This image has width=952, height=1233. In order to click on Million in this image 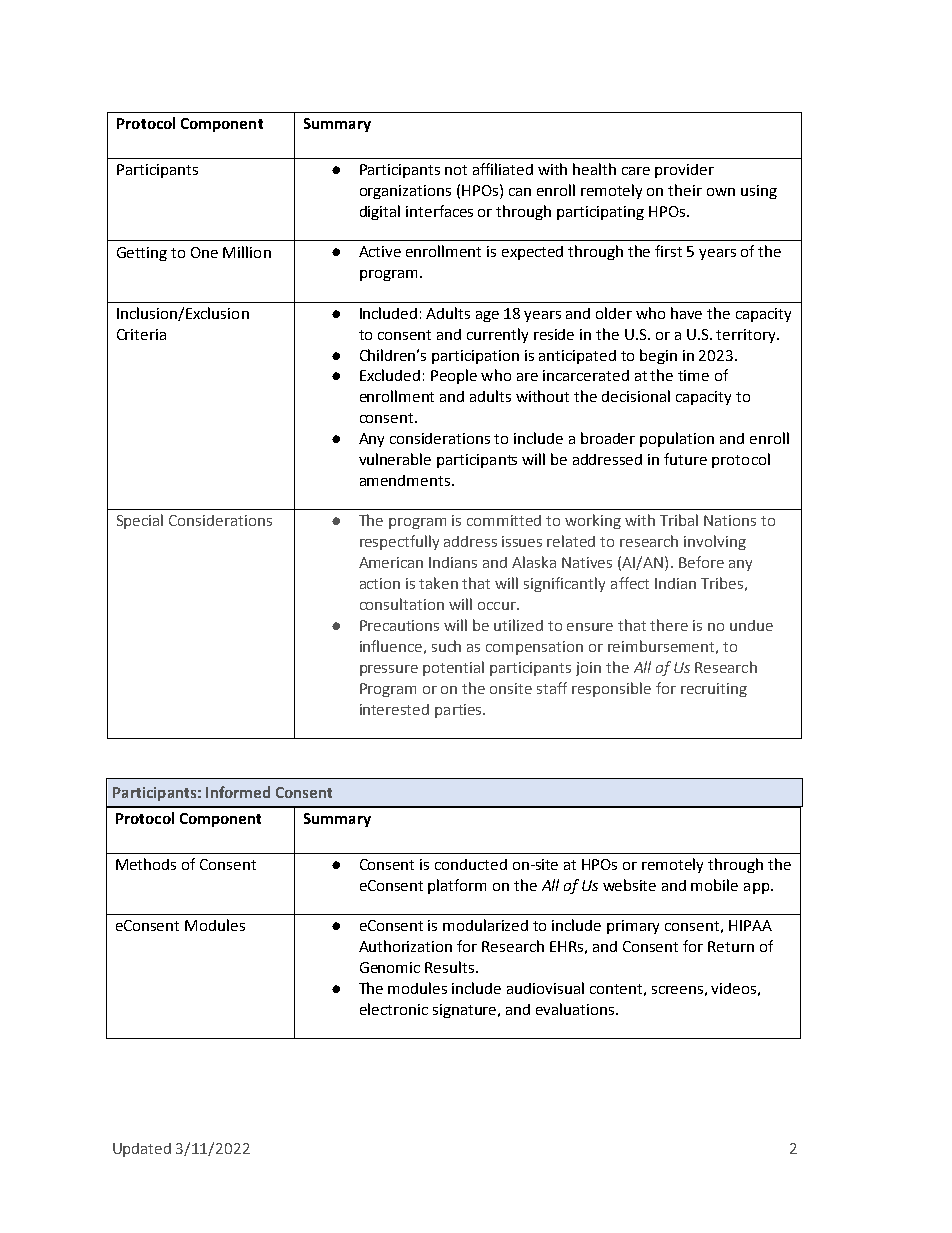, I will do `click(247, 252)`.
